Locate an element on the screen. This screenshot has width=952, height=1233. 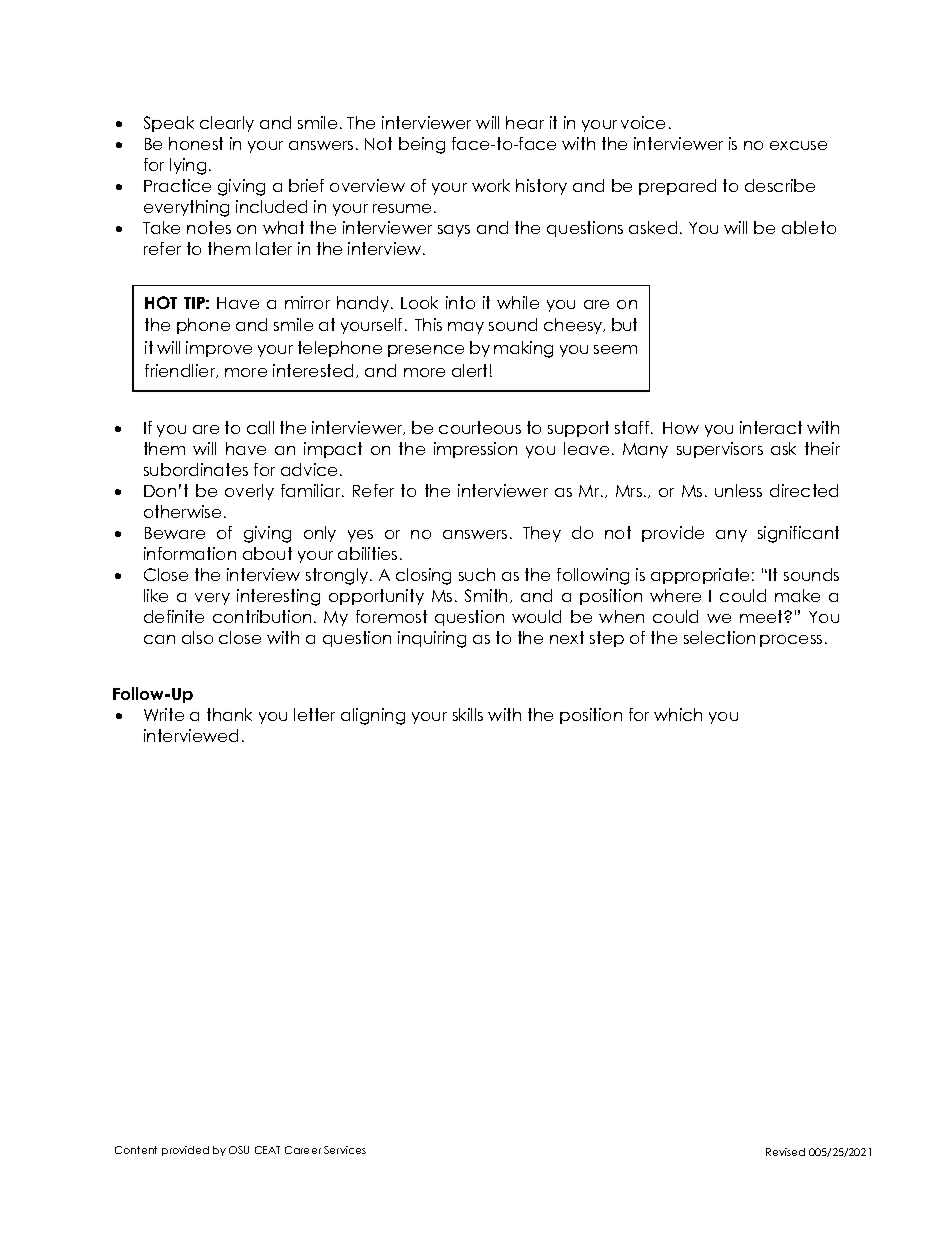
friendlier is located at coordinates (181, 371).
